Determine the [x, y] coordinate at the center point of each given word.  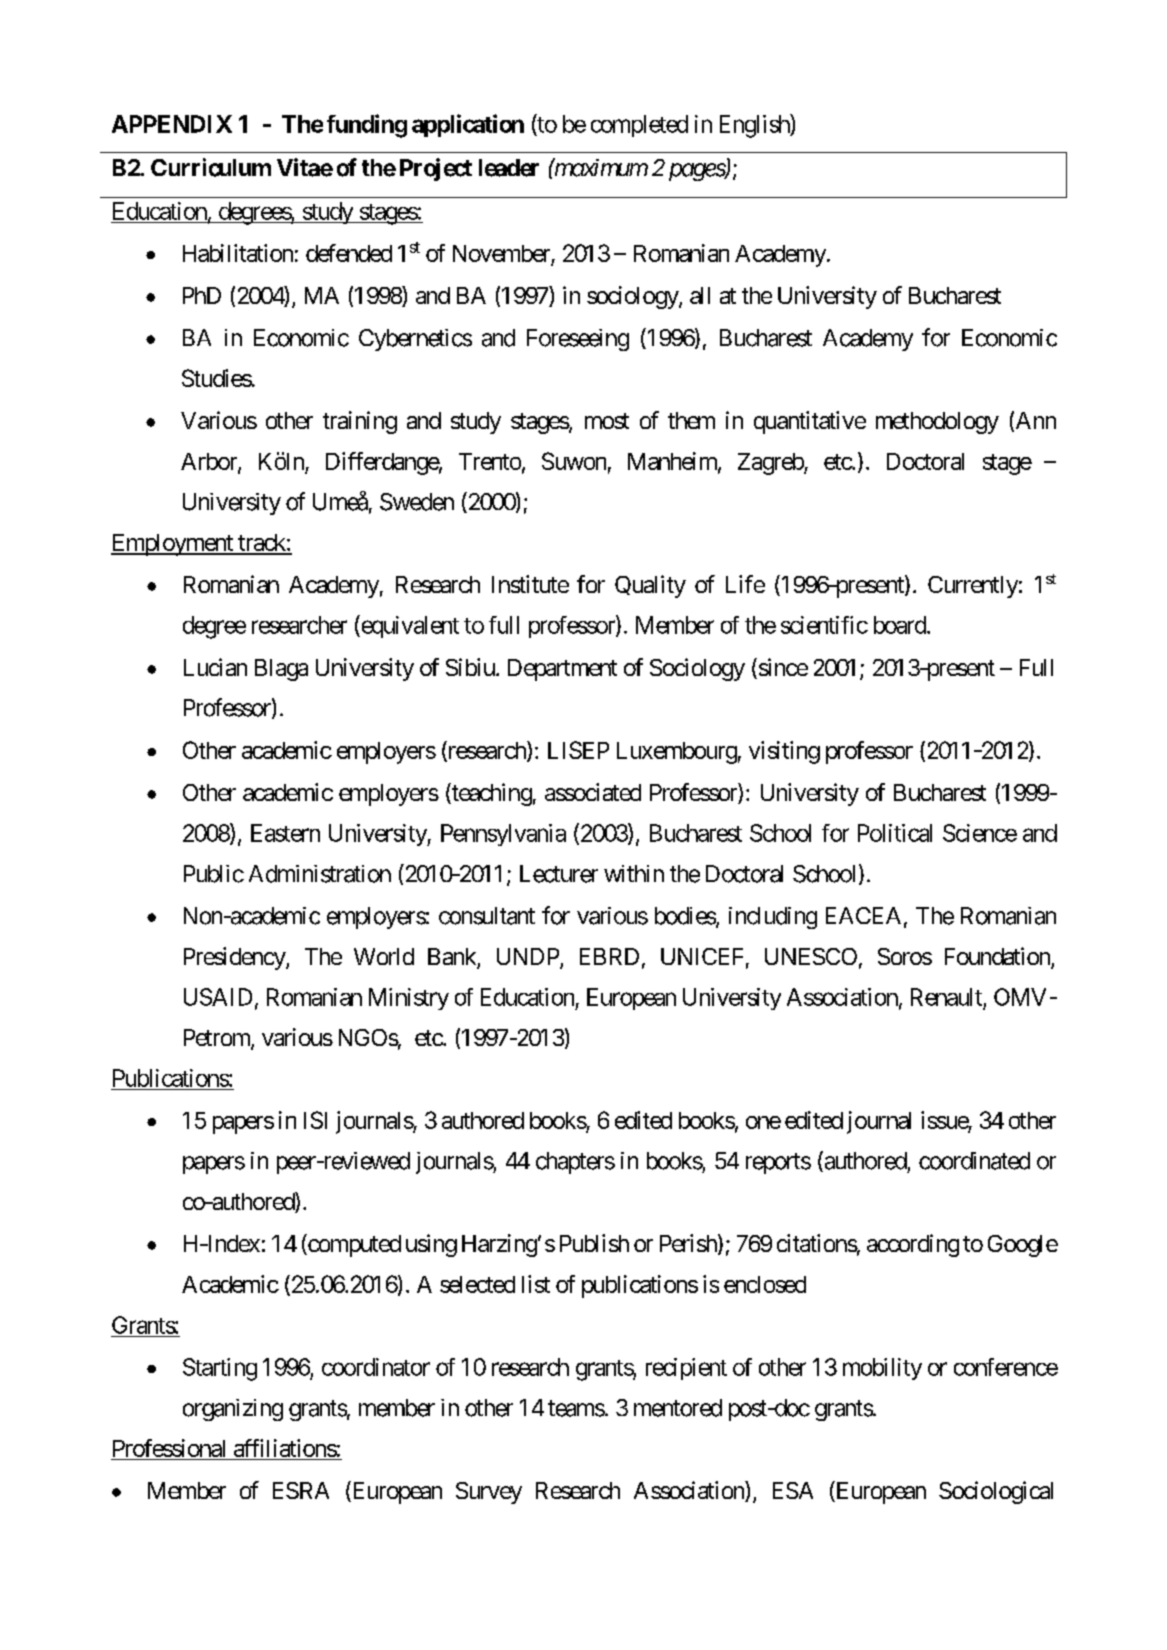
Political [895, 833]
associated [593, 792]
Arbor [210, 462]
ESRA [301, 1490]
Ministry [409, 999]
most [607, 421]
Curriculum [211, 167]
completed [639, 126]
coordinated [974, 1161]
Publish [594, 1243]
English [755, 126]
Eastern [285, 833]
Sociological [996, 1492]
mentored [678, 1408]
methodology [937, 423]
